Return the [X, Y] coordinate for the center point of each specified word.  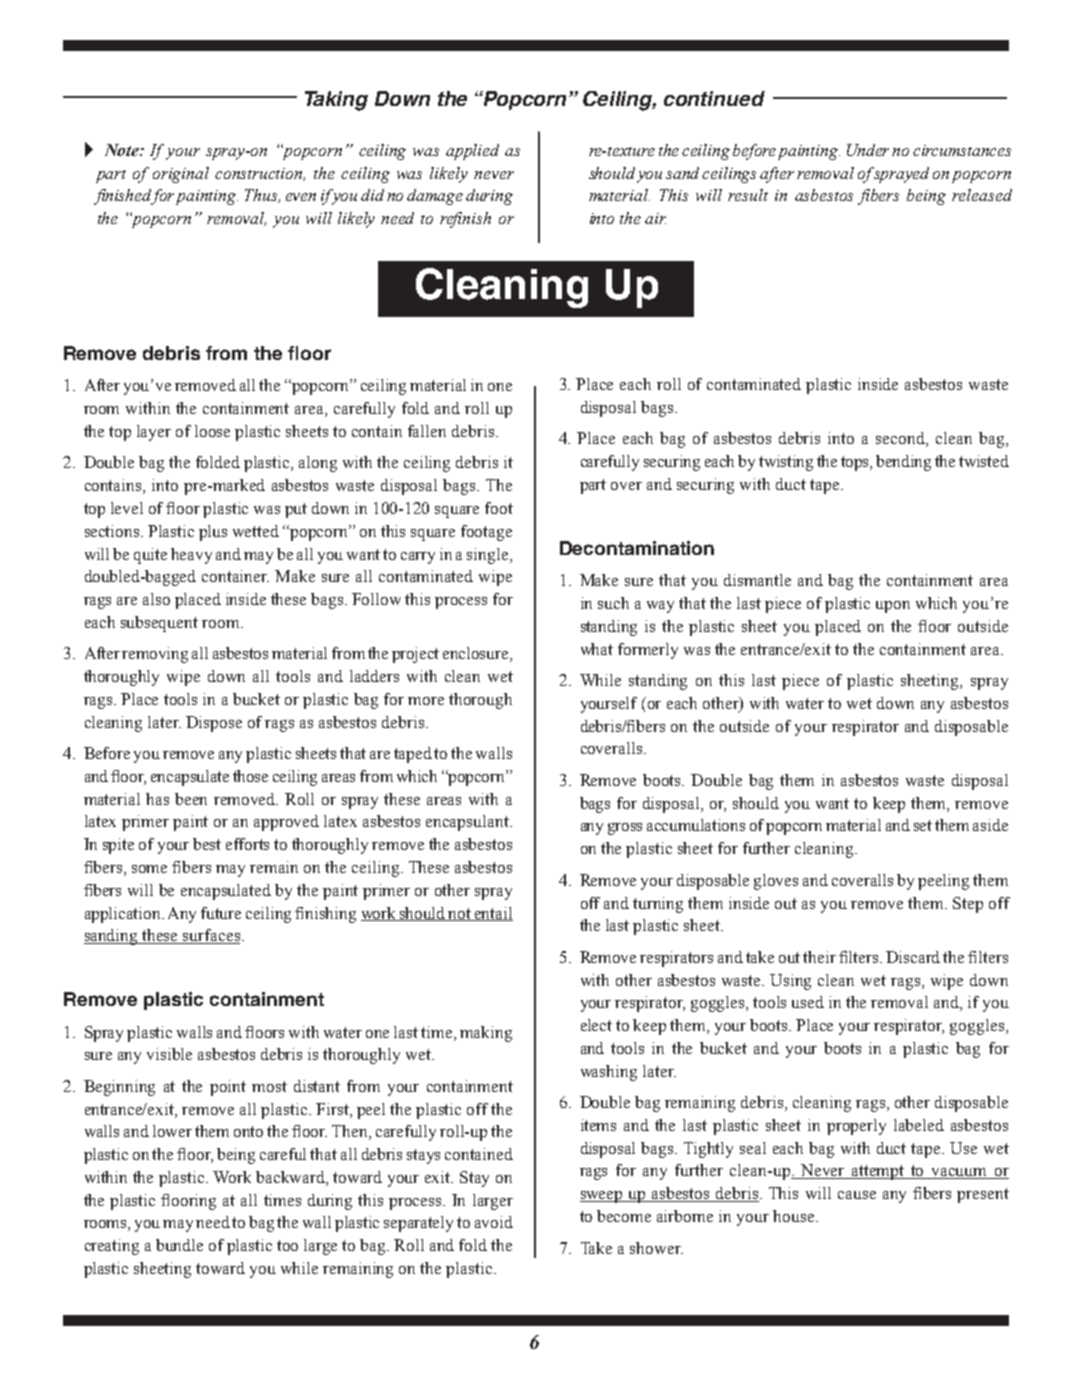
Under [868, 150]
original [181, 175]
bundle [179, 1245]
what [597, 649]
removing [155, 655]
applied [472, 152]
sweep [602, 1197]
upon [893, 607]
